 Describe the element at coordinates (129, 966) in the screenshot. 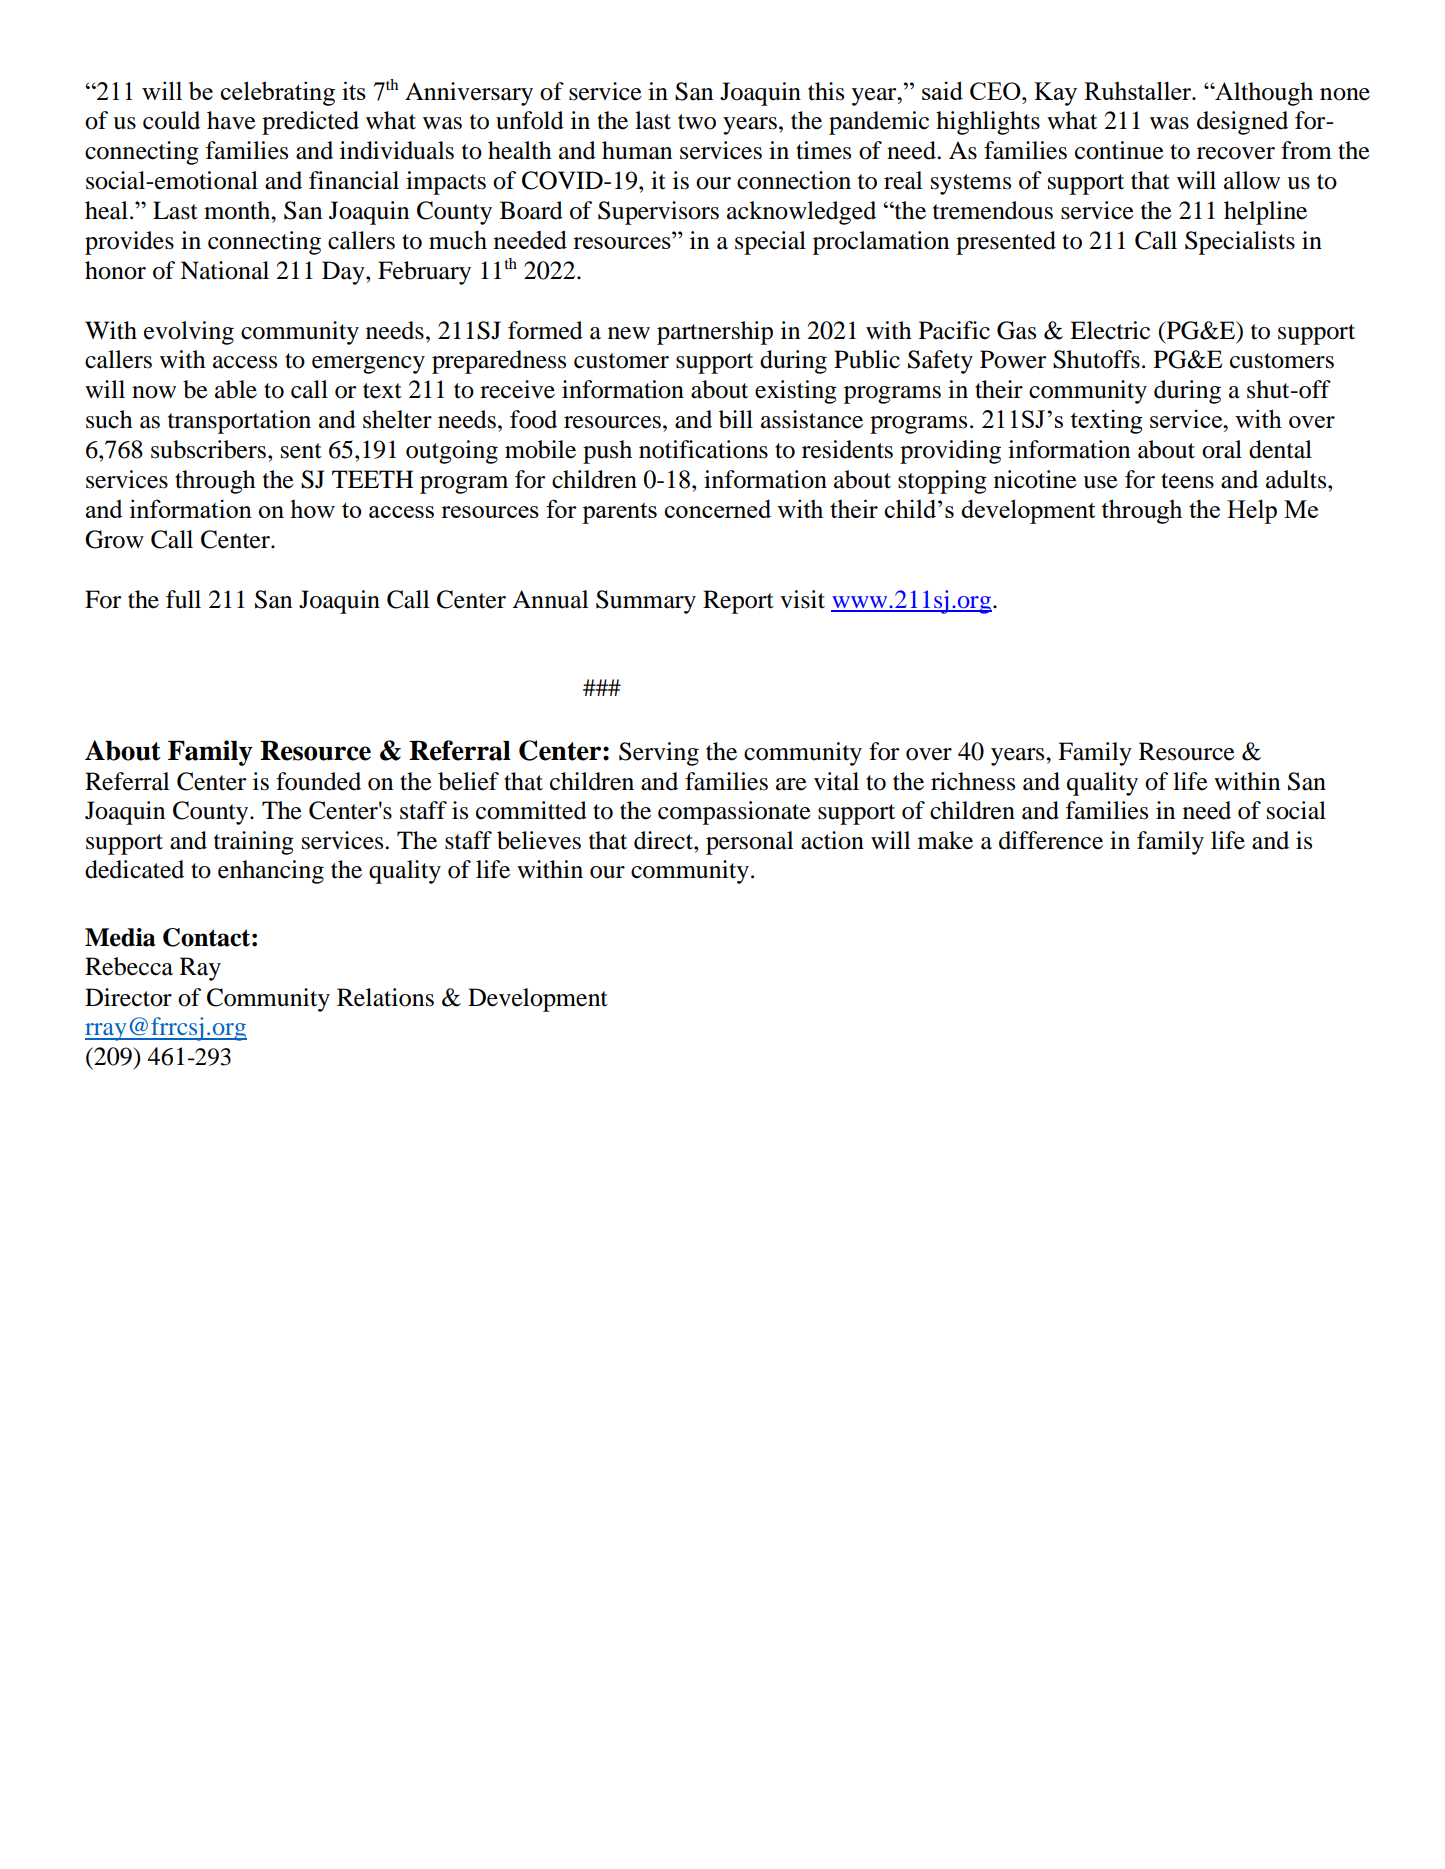

I see `Rebecca` at that location.
